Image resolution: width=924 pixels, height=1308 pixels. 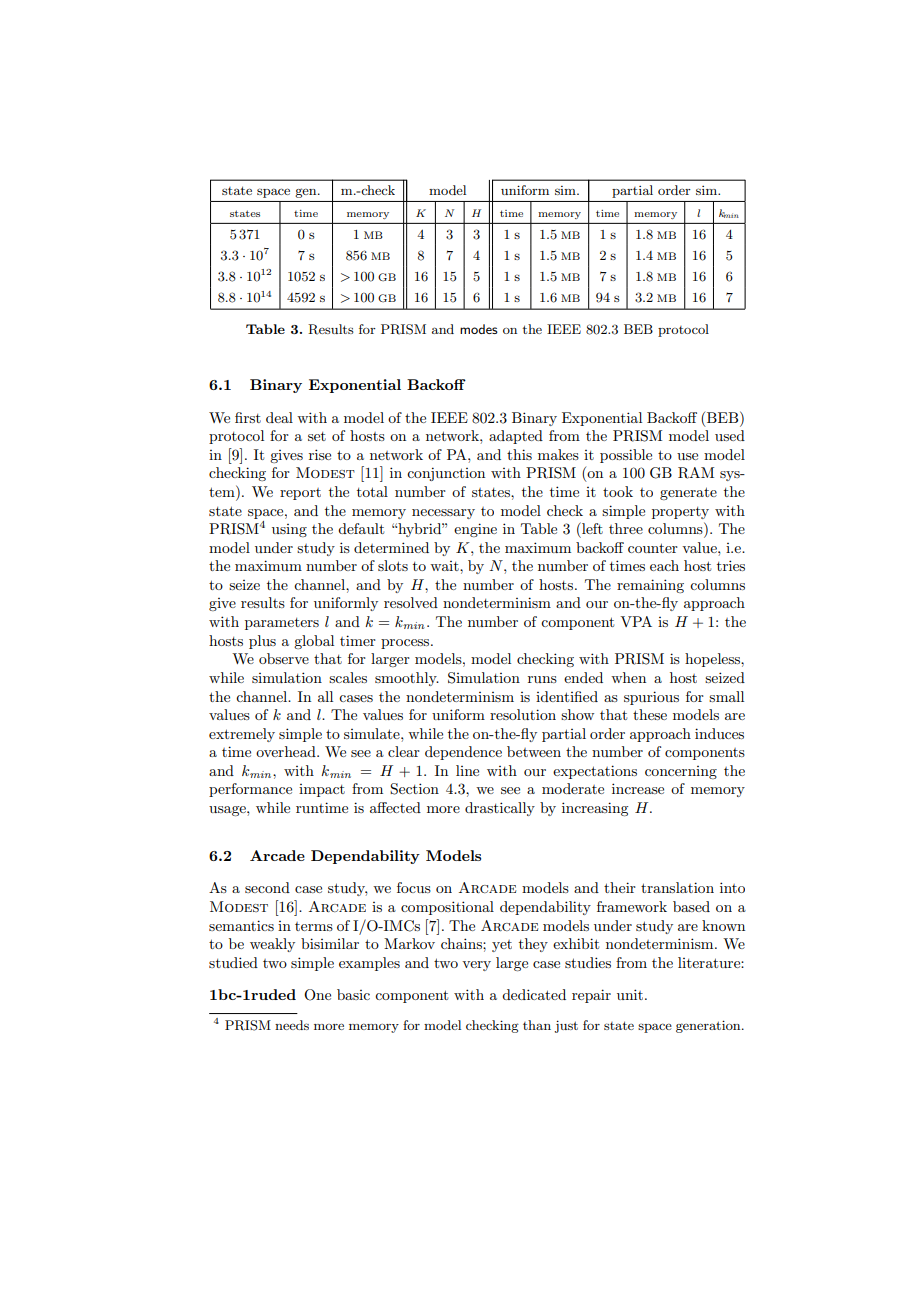 I want to click on overhead, so click(x=287, y=751).
